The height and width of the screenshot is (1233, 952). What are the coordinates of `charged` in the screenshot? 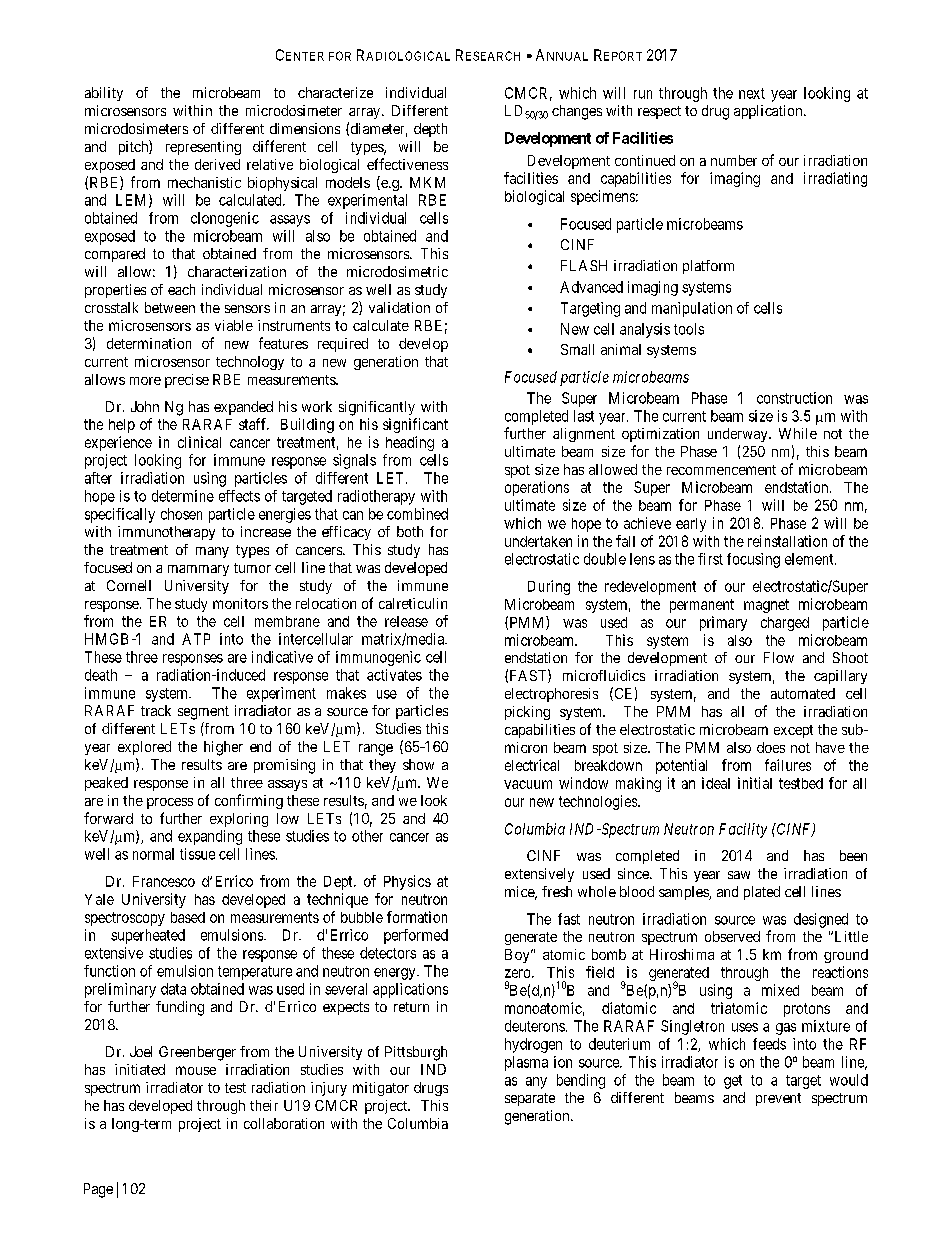 It's located at (785, 624).
